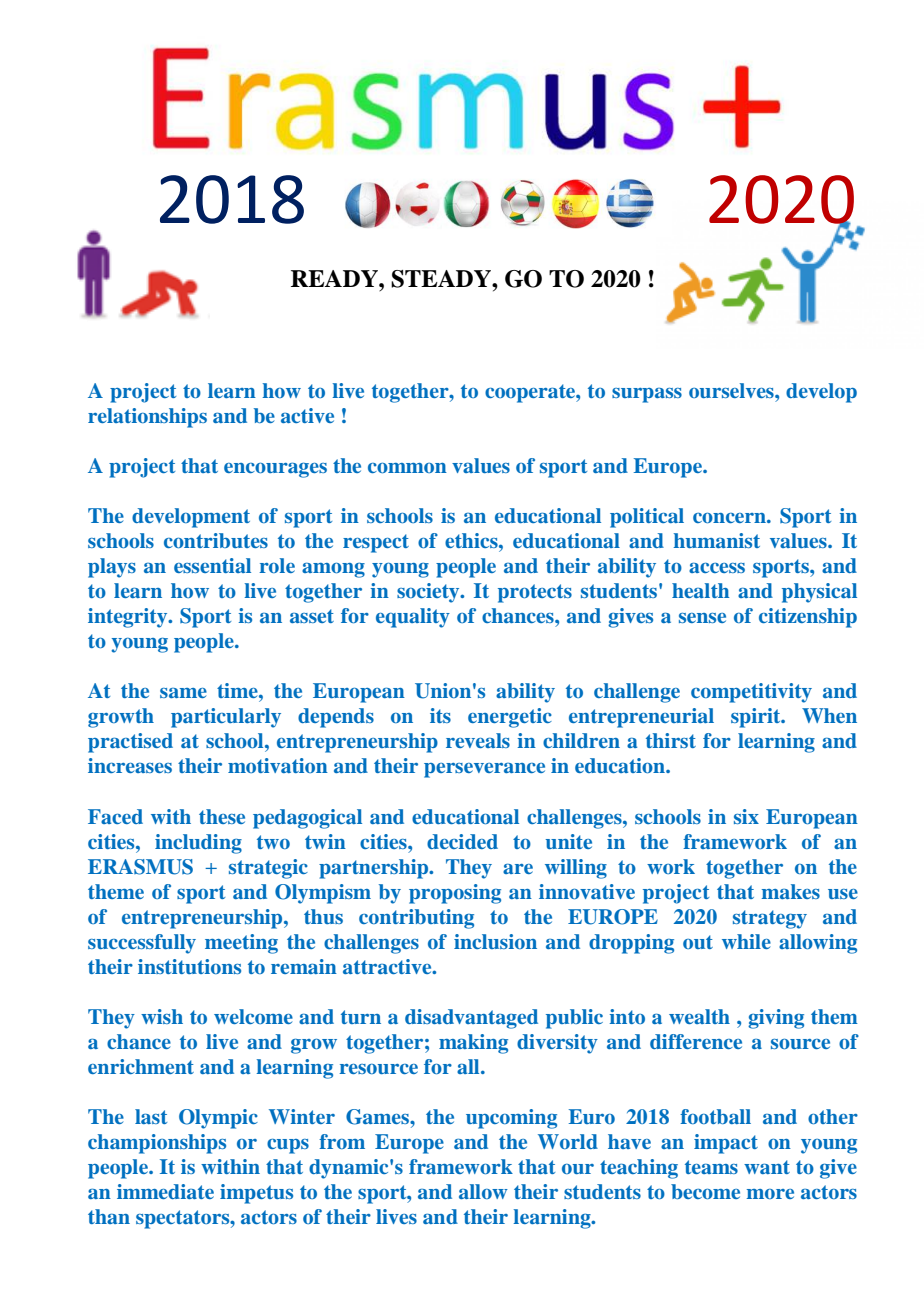  I want to click on six, so click(746, 816).
